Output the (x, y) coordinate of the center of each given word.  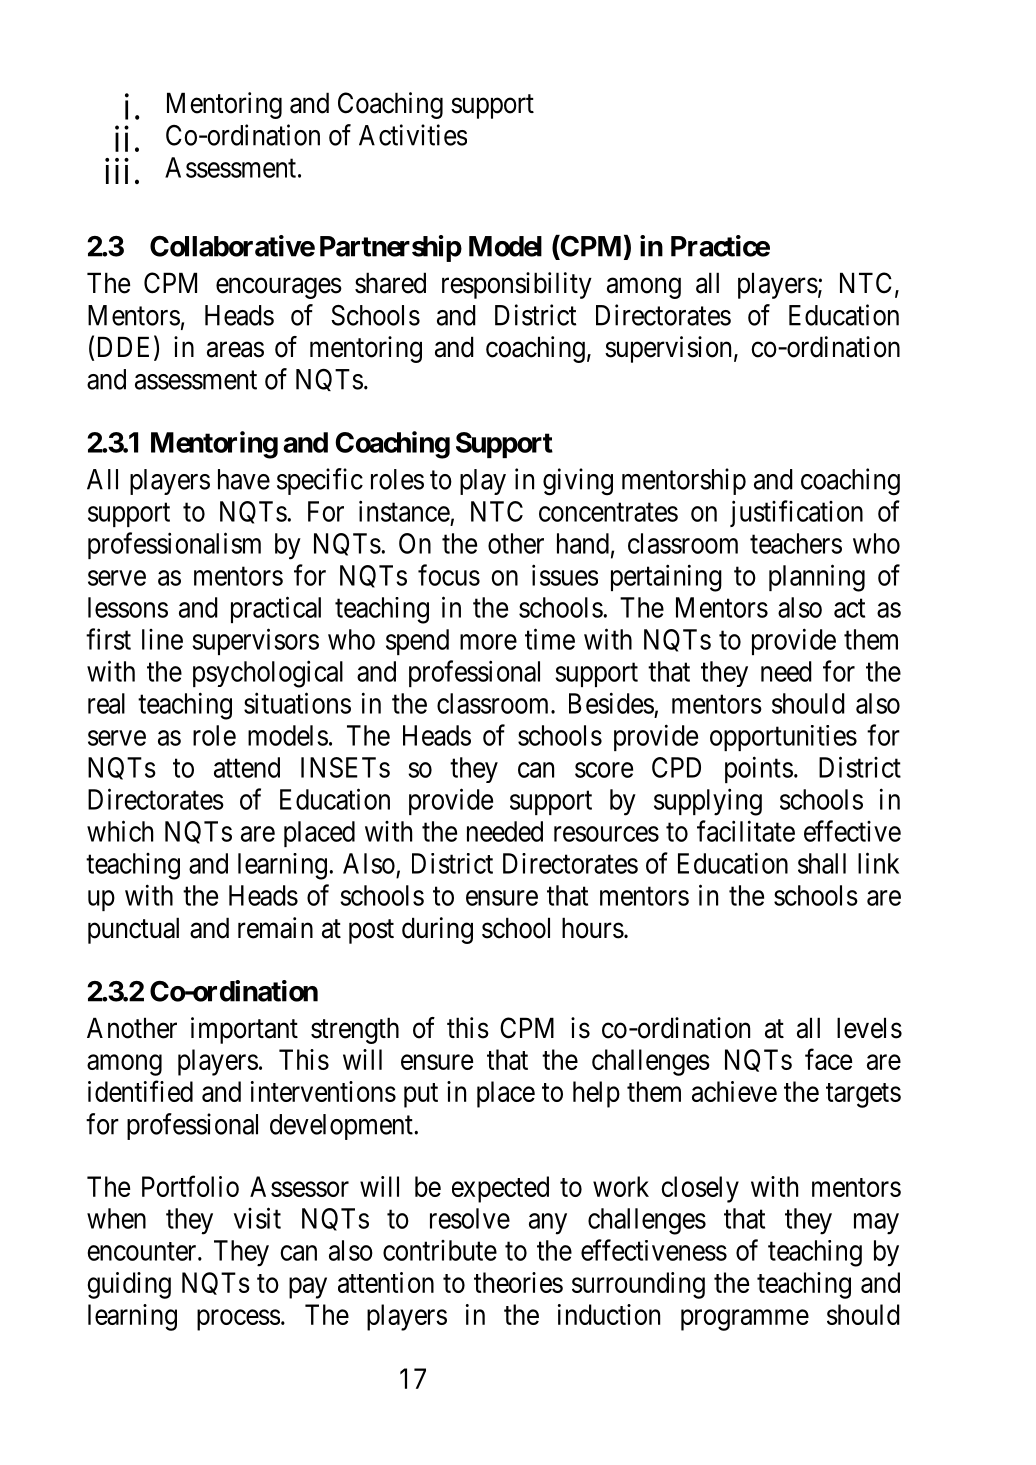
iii (117, 171)
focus (449, 575)
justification (796, 513)
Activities (413, 135)
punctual (133, 930)
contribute (440, 1250)
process (238, 1320)
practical (276, 609)
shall (822, 863)
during (437, 930)
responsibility (517, 285)
